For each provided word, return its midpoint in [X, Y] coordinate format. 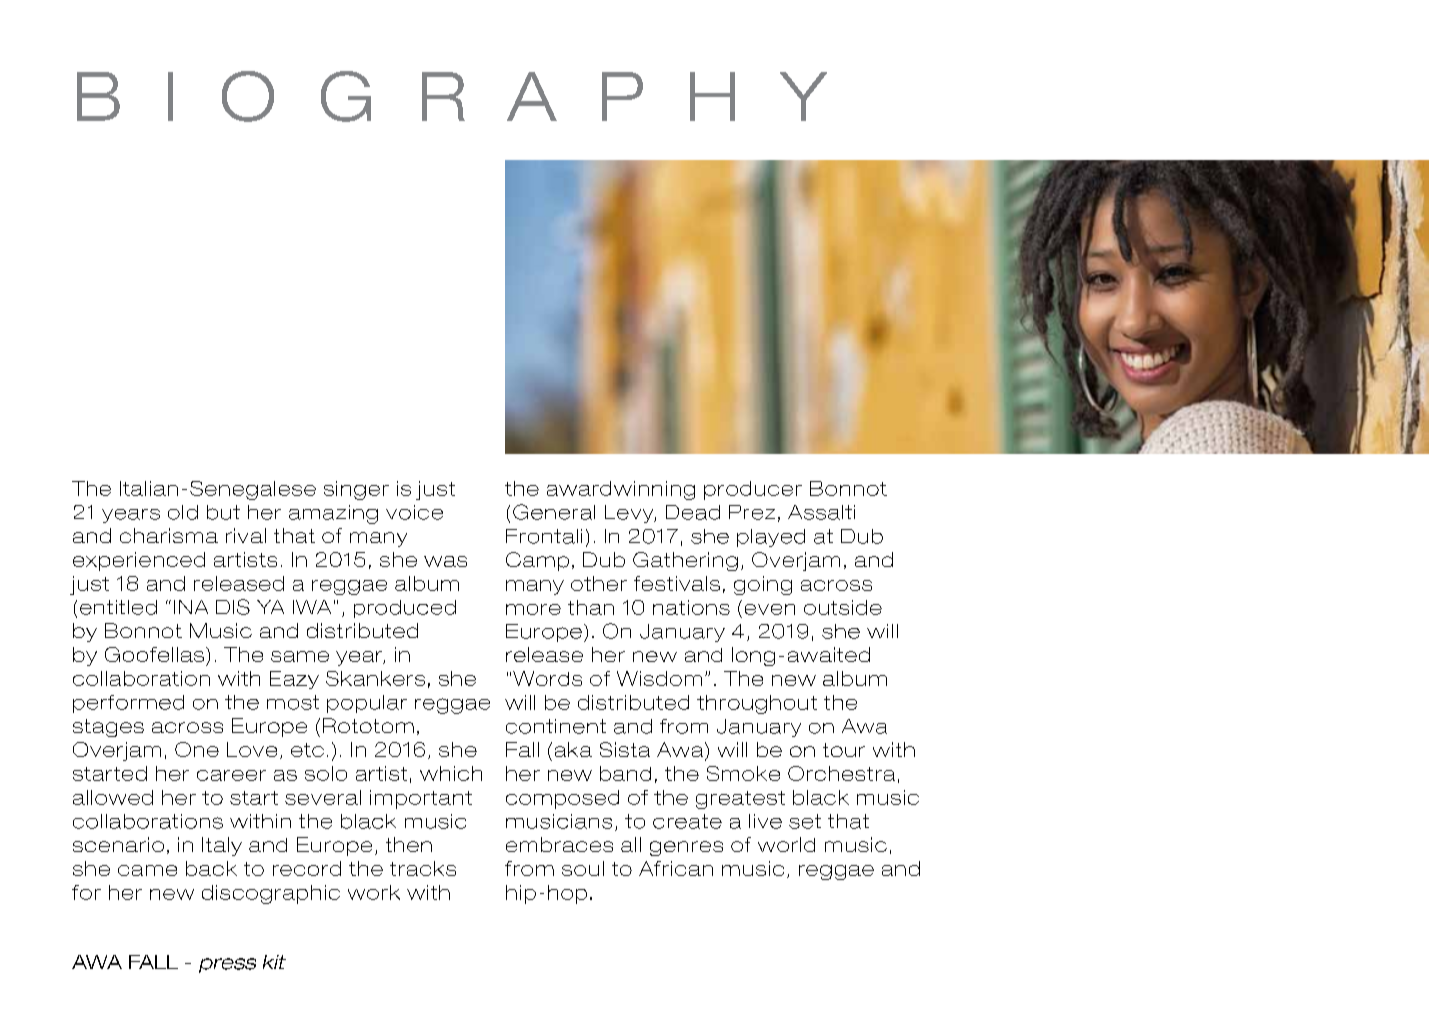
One [197, 749]
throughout [757, 704]
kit [274, 962]
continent [556, 726]
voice [414, 512]
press [227, 965]
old [183, 512]
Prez [752, 512]
